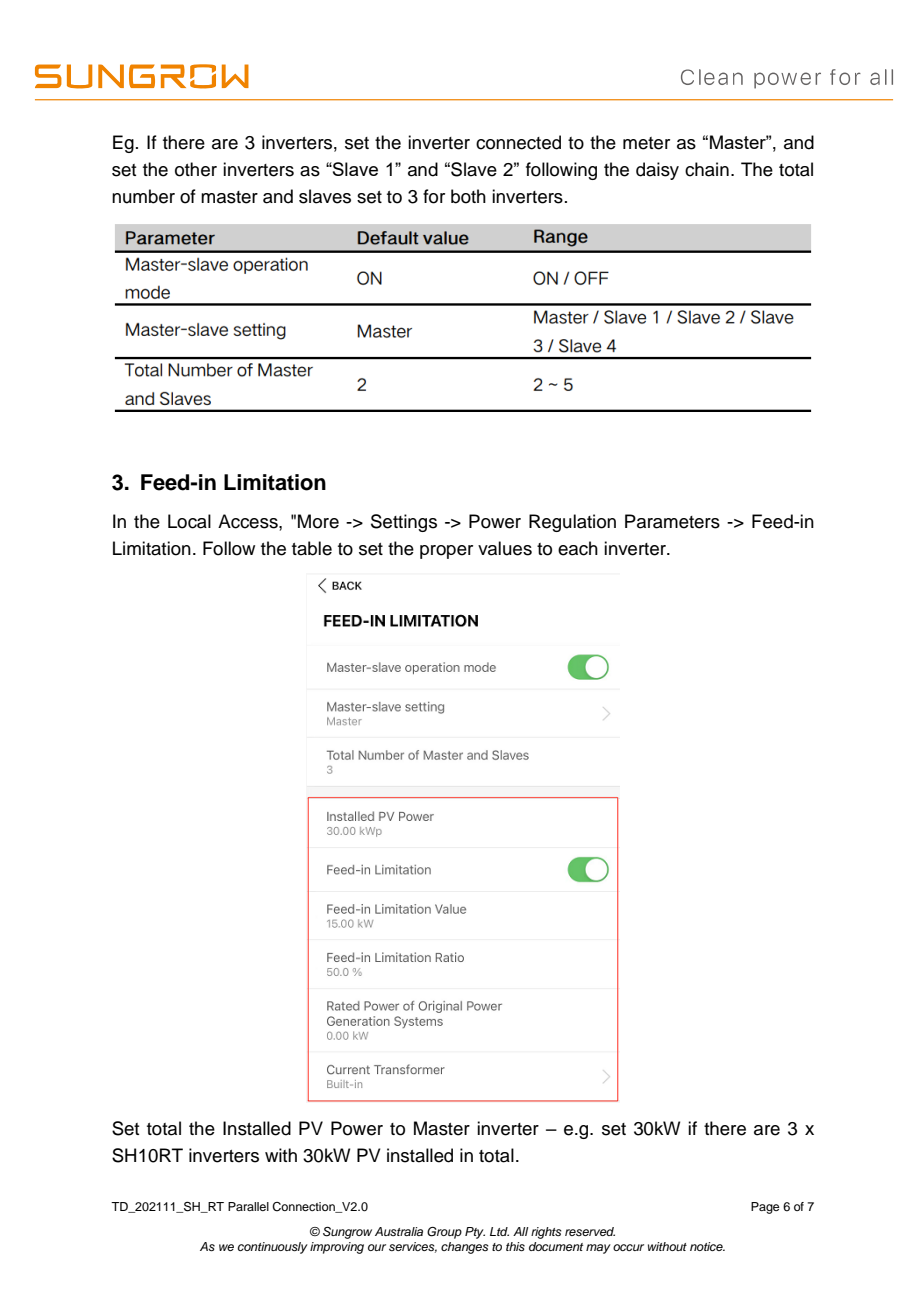 This screenshot has width=924, height=1308. I want to click on chain, so click(707, 169).
